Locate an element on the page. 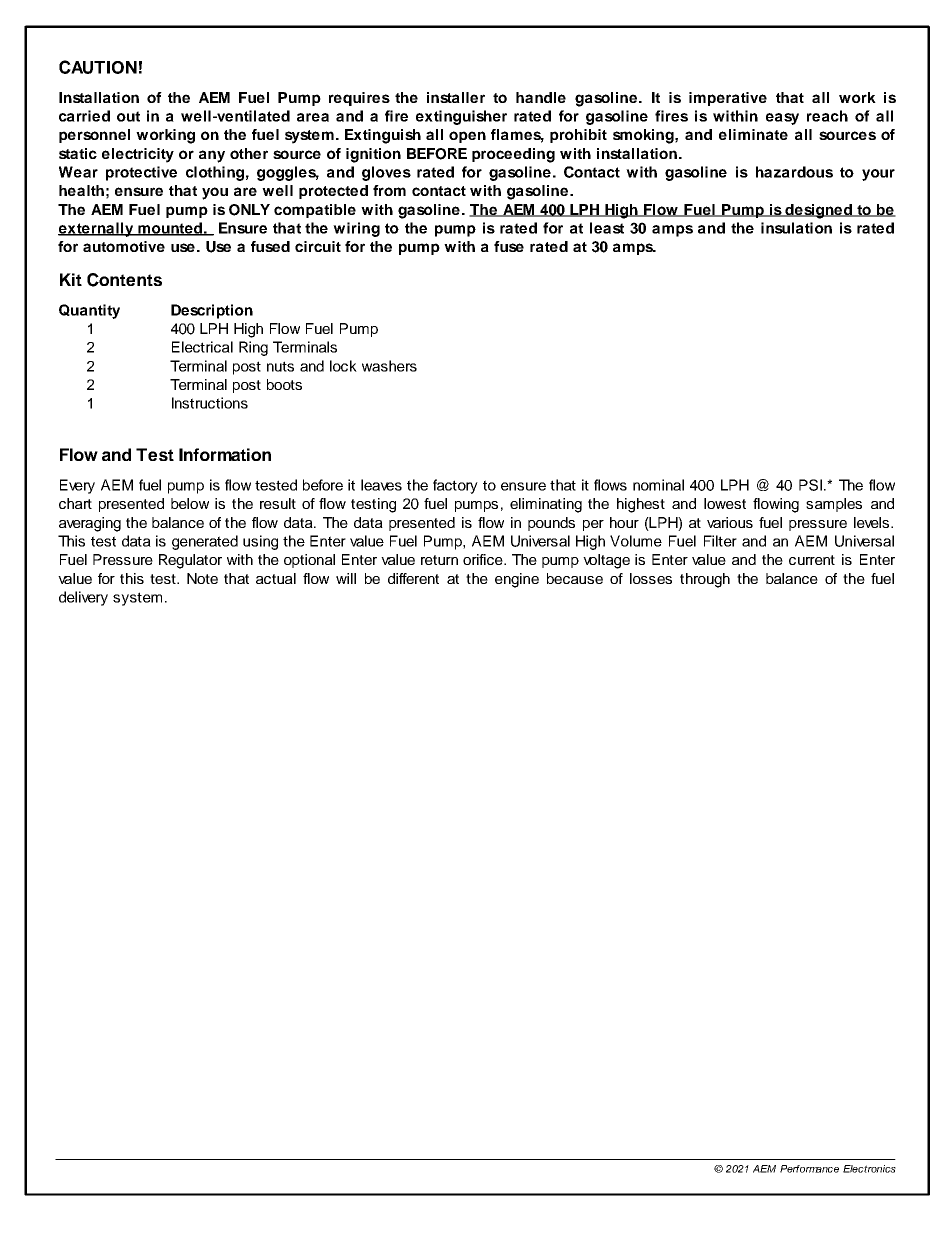 This document has height=1233, width=952. Electronics is located at coordinates (869, 1169).
